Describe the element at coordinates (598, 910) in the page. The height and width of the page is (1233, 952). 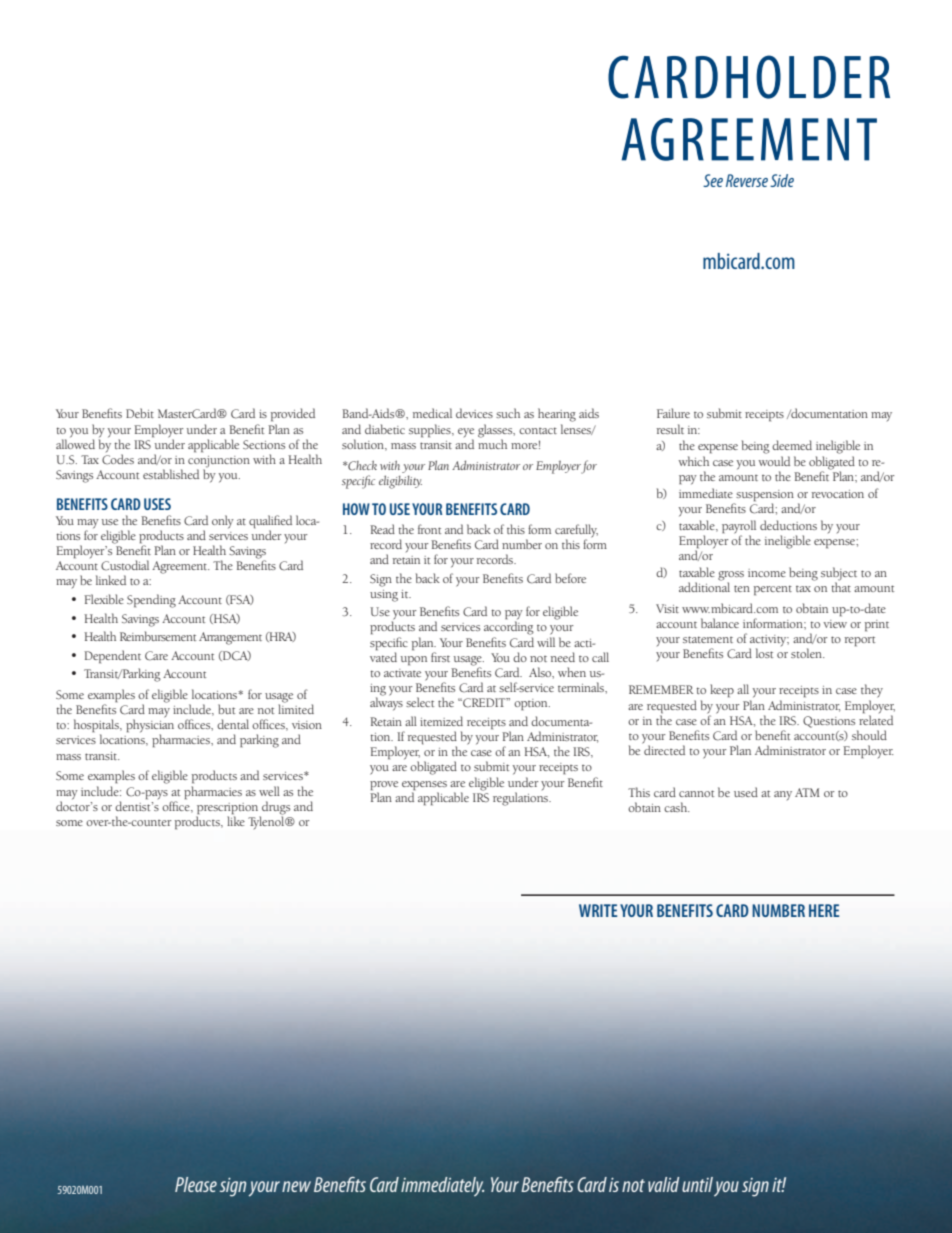
I see `WRITE` at that location.
